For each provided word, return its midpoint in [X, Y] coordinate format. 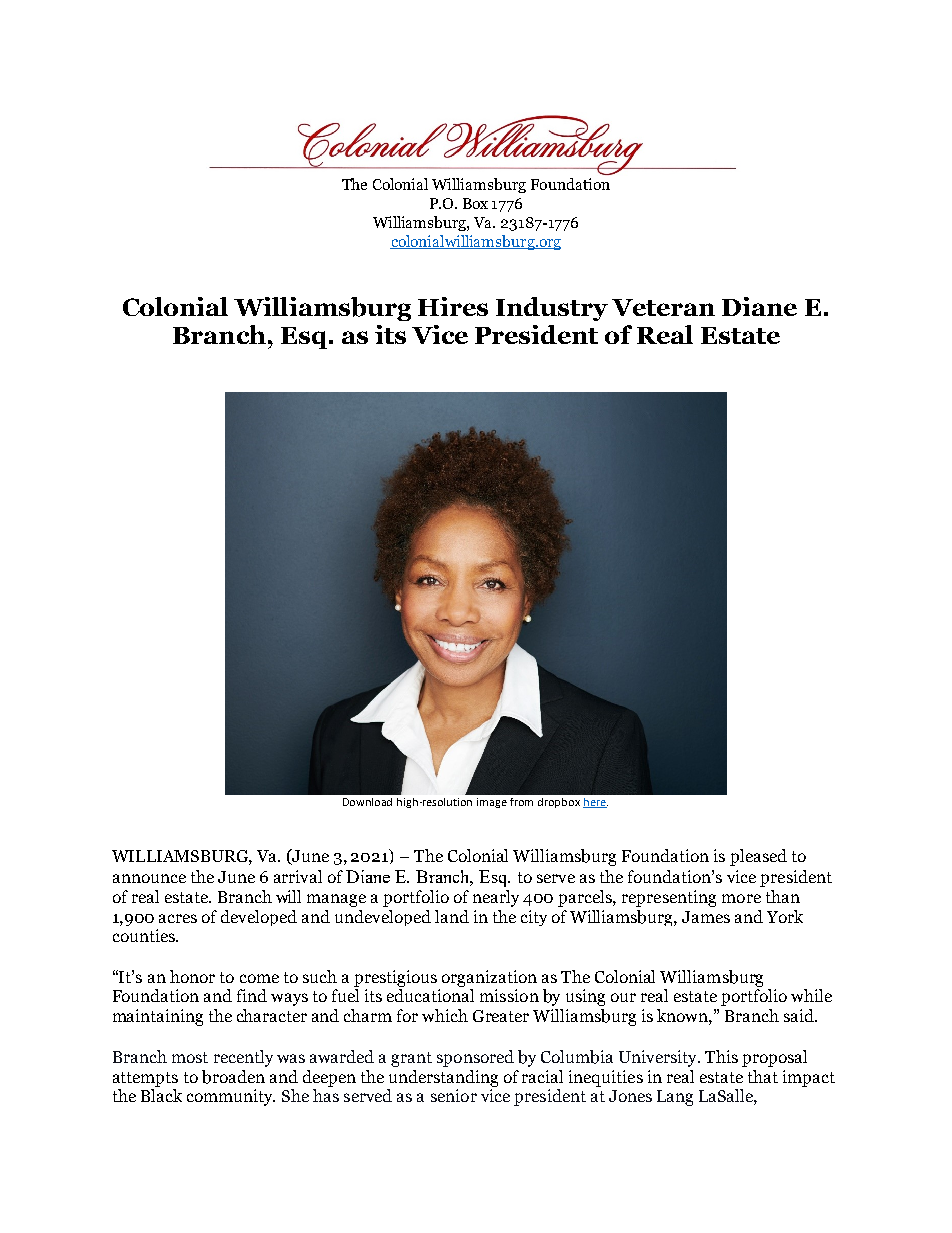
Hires [453, 306]
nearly [496, 898]
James [706, 917]
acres [178, 918]
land [452, 916]
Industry [552, 309]
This [721, 1056]
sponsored [475, 1058]
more [741, 898]
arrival [298, 876]
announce [149, 878]
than [783, 896]
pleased [758, 857]
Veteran [663, 307]
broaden [233, 1077]
